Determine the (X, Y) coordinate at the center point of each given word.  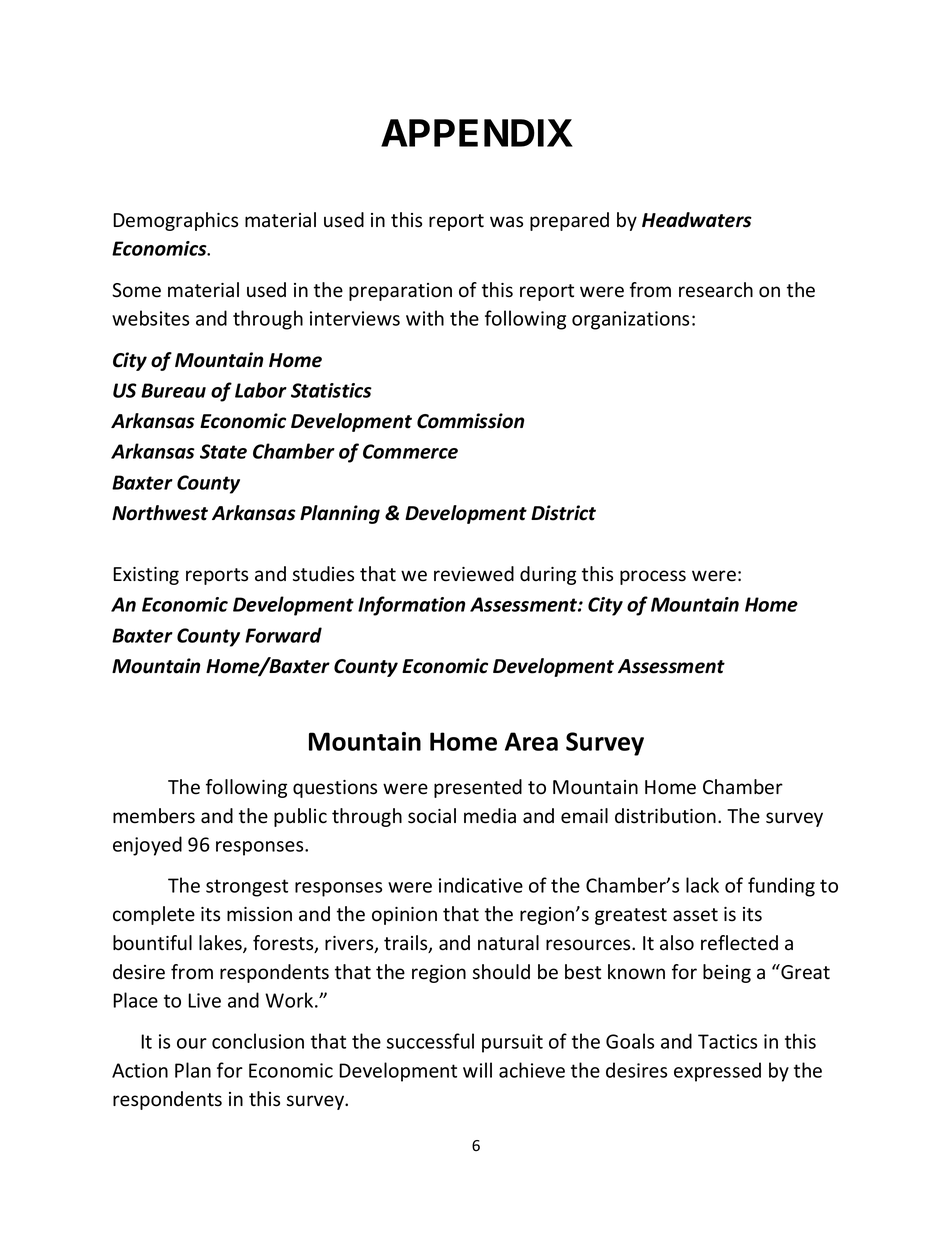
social (432, 816)
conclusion (258, 1041)
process (653, 577)
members (154, 816)
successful (430, 1041)
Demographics (175, 221)
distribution (665, 816)
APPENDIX (477, 133)
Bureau (173, 390)
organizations (630, 320)
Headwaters (697, 220)
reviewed (474, 574)
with (425, 318)
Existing (146, 576)
